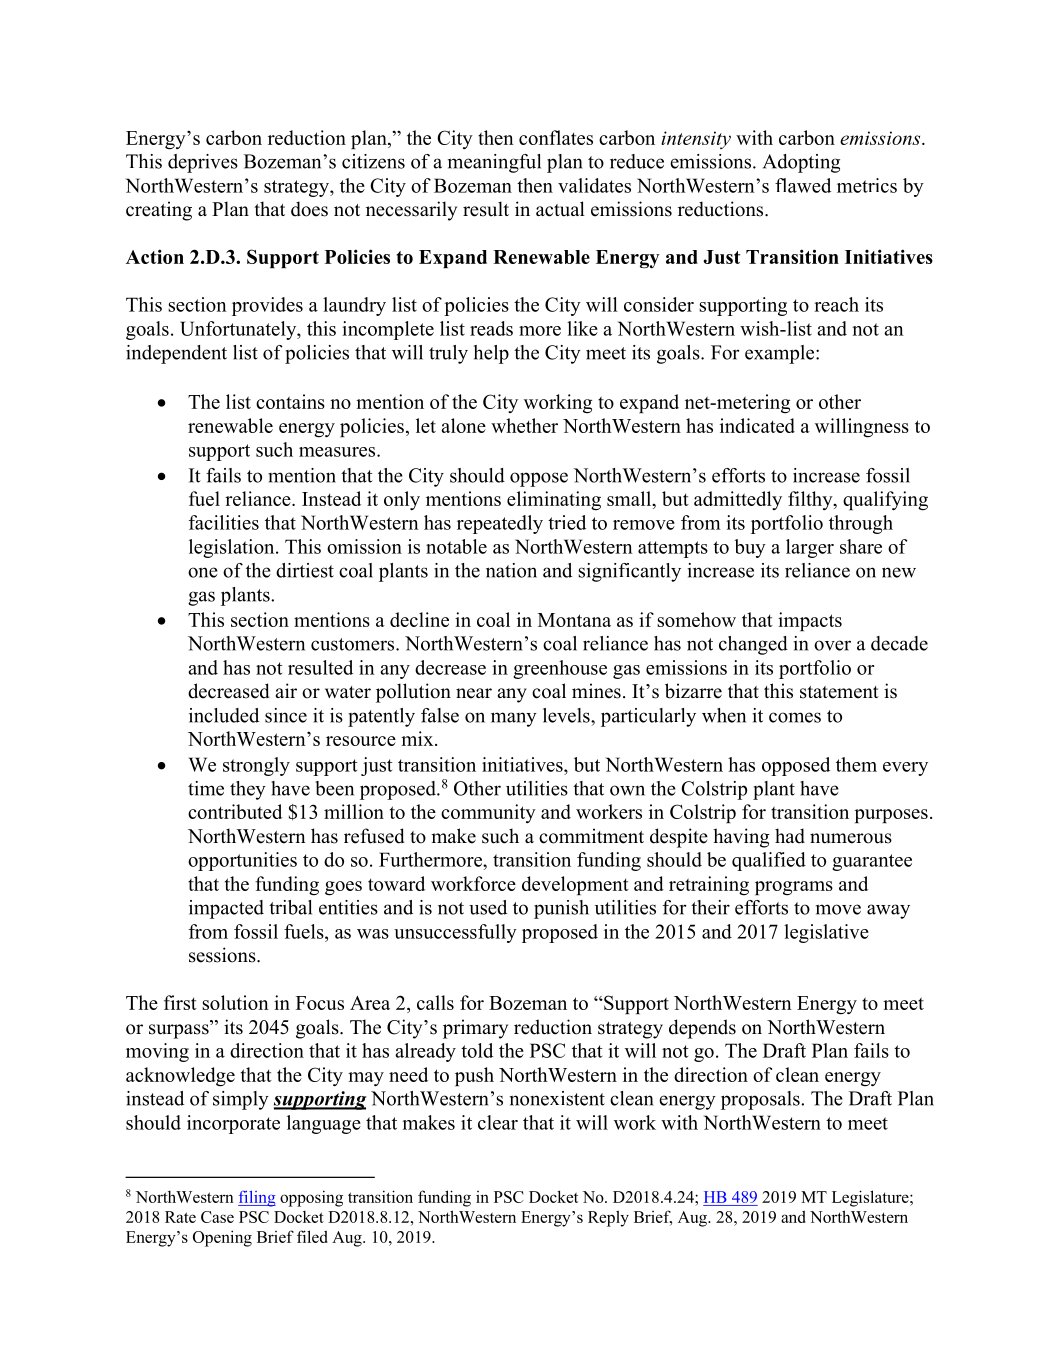  Describe the element at coordinates (494, 163) in the page. I see `meaningful` at that location.
